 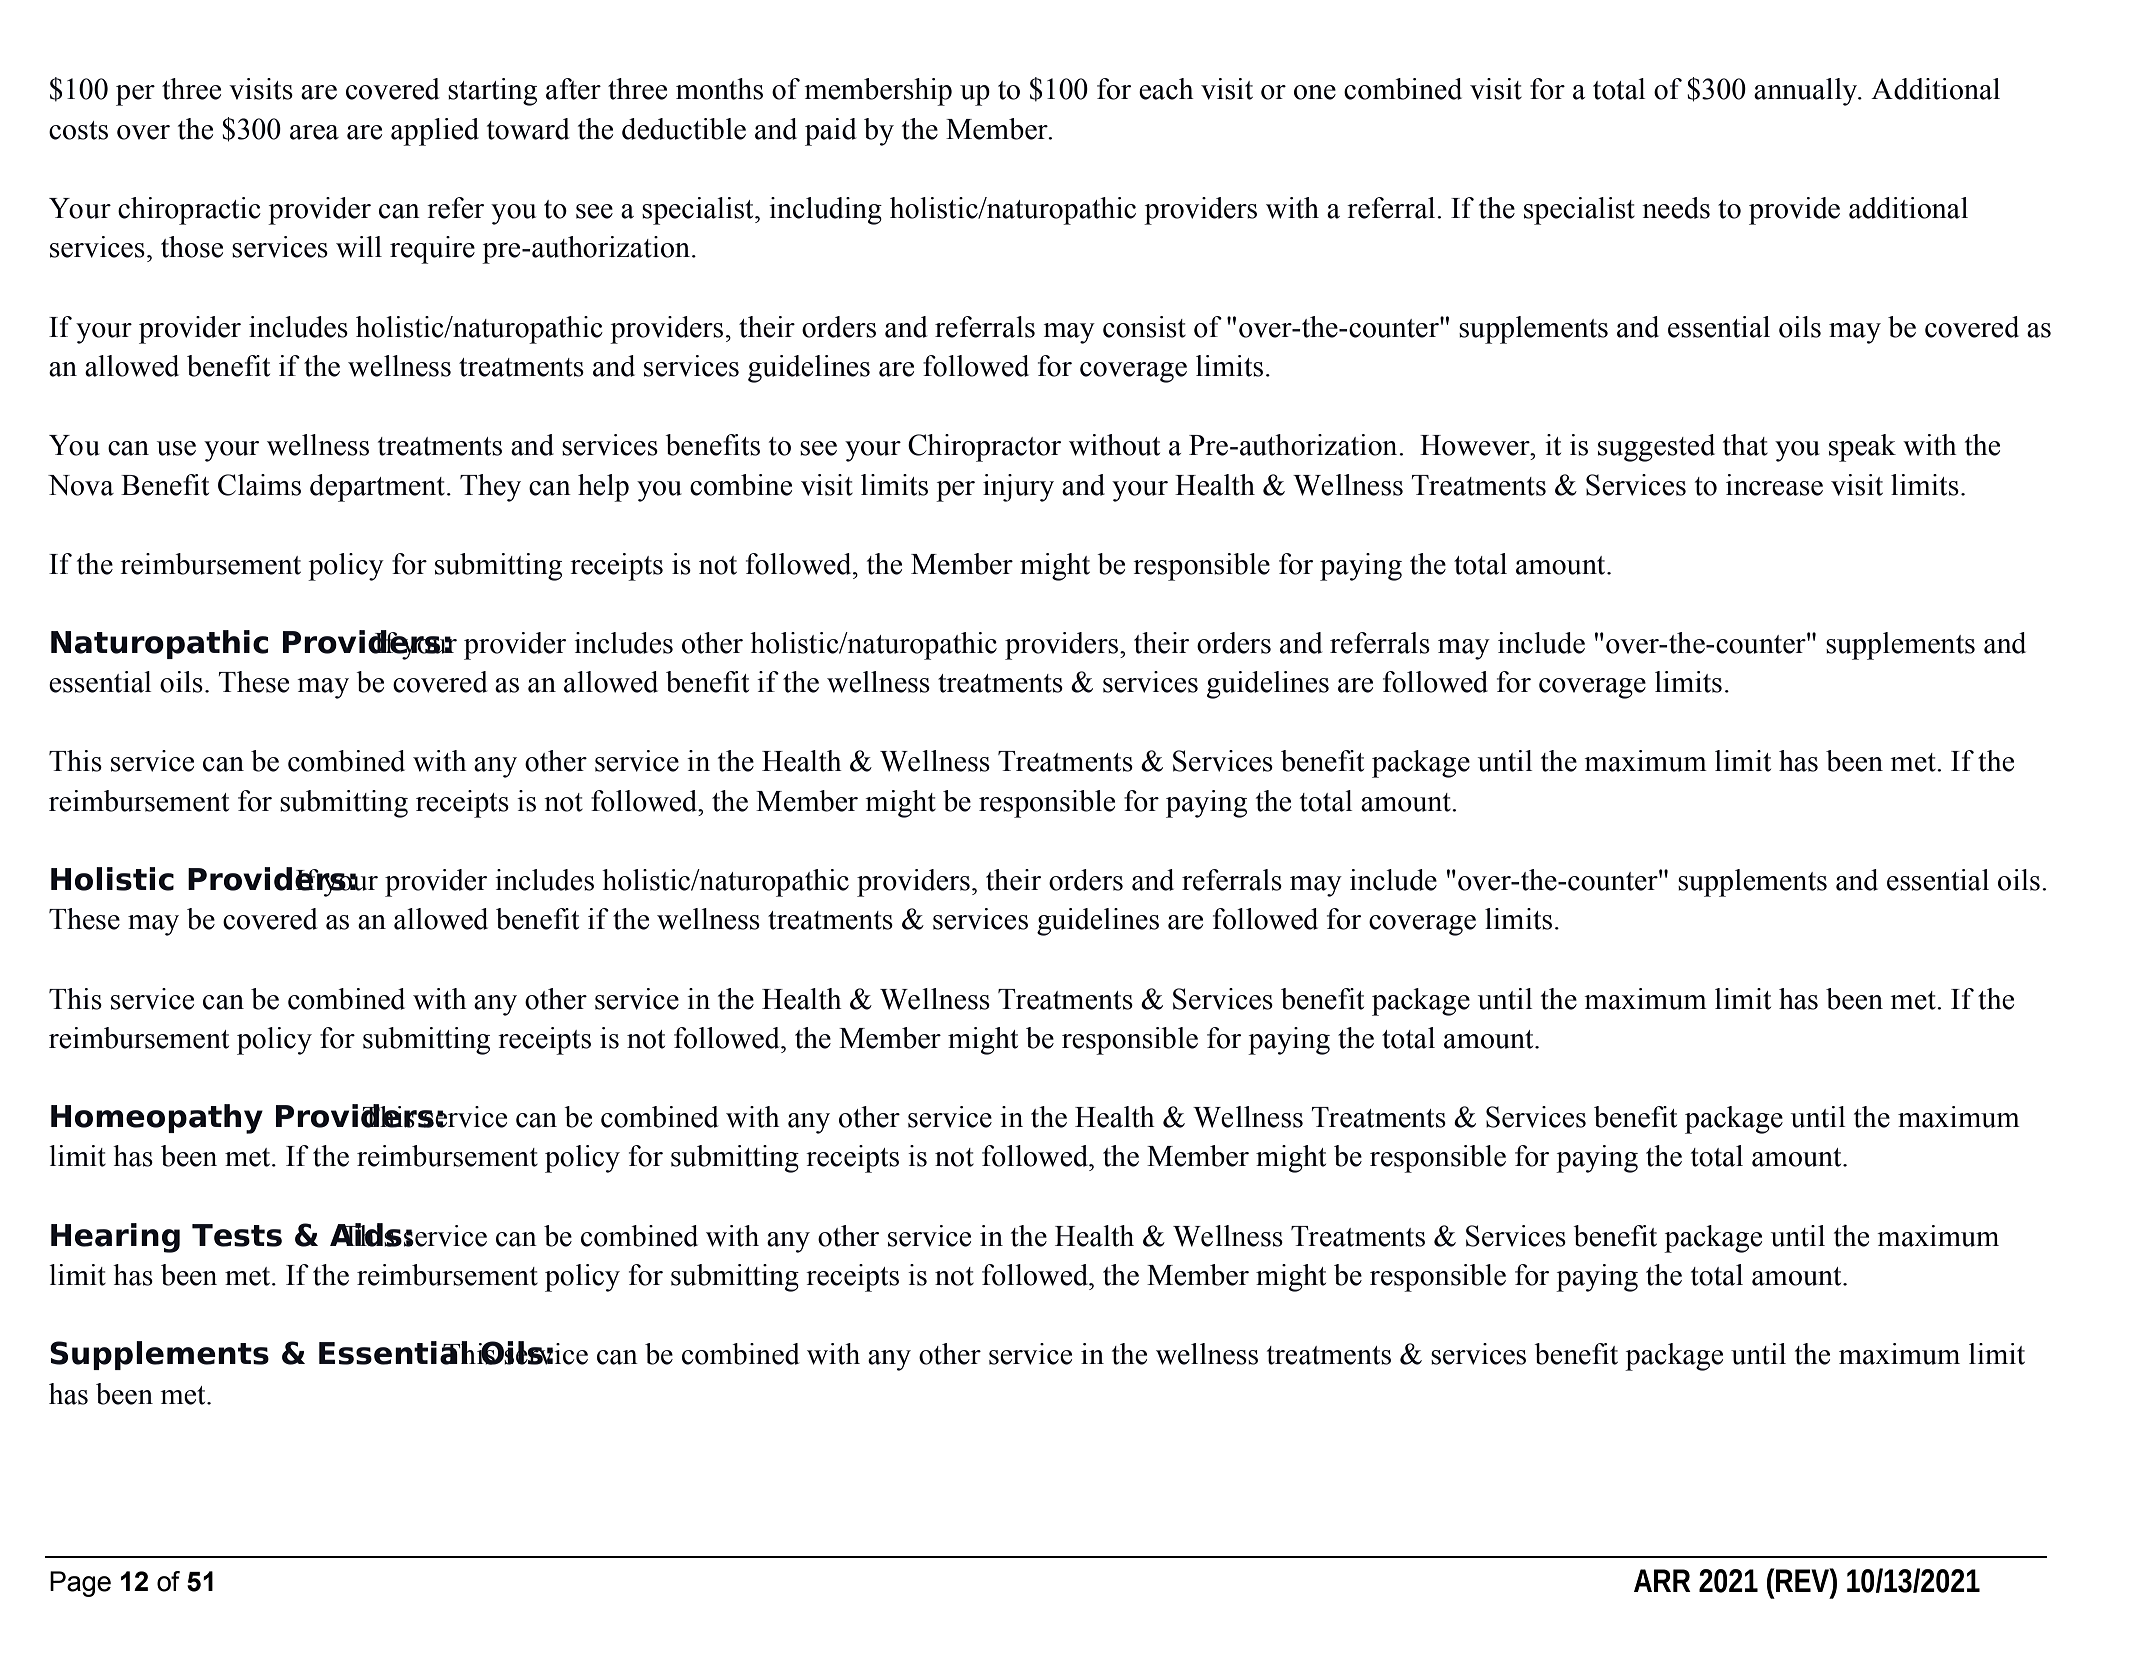 What do you see at coordinates (80, 1584) in the document?
I see `Page` at bounding box center [80, 1584].
